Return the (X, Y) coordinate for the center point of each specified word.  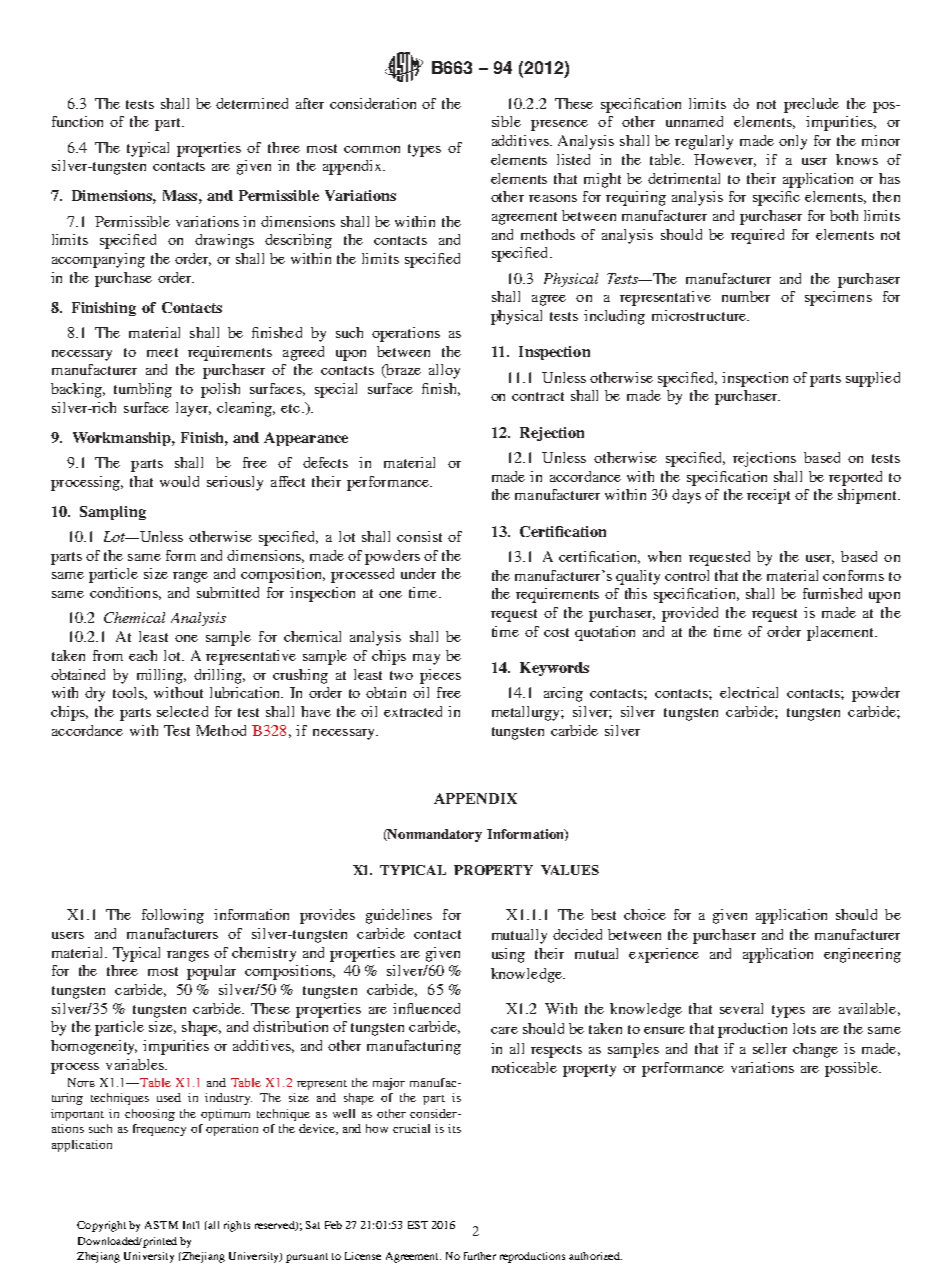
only (793, 142)
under (418, 573)
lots (804, 1028)
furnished (832, 593)
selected (182, 711)
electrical (749, 692)
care (504, 1030)
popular (211, 972)
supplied (873, 379)
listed (573, 159)
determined (252, 103)
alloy (444, 371)
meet (162, 352)
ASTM (161, 1225)
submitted (228, 592)
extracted (413, 711)
